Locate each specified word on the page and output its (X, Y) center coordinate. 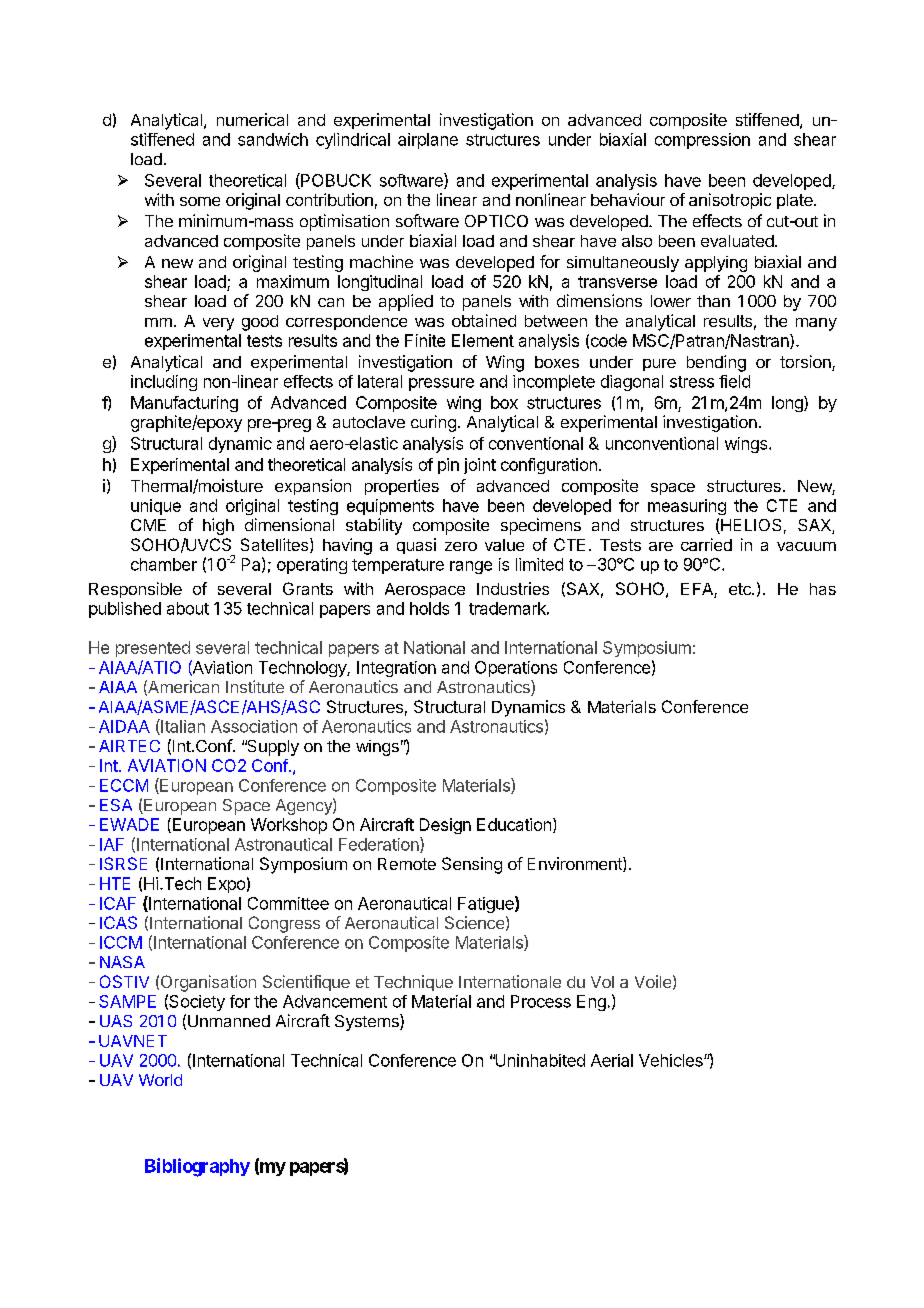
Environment (576, 864)
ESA (116, 805)
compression (702, 141)
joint (480, 466)
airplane (428, 141)
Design (445, 826)
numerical (252, 119)
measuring (687, 507)
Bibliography (197, 1167)
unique (156, 507)
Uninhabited (539, 1060)
